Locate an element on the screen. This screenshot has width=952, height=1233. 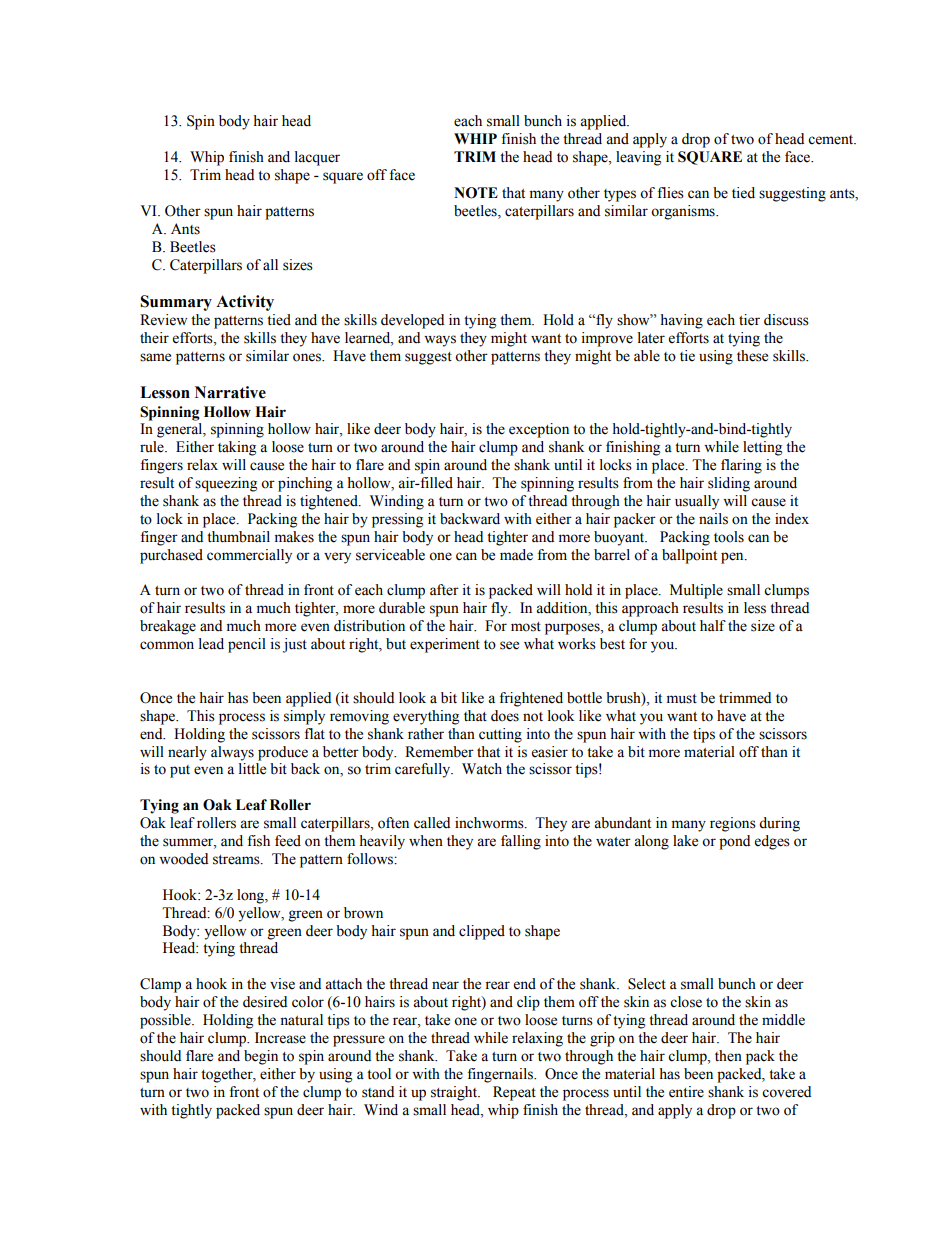
flies is located at coordinates (670, 193).
